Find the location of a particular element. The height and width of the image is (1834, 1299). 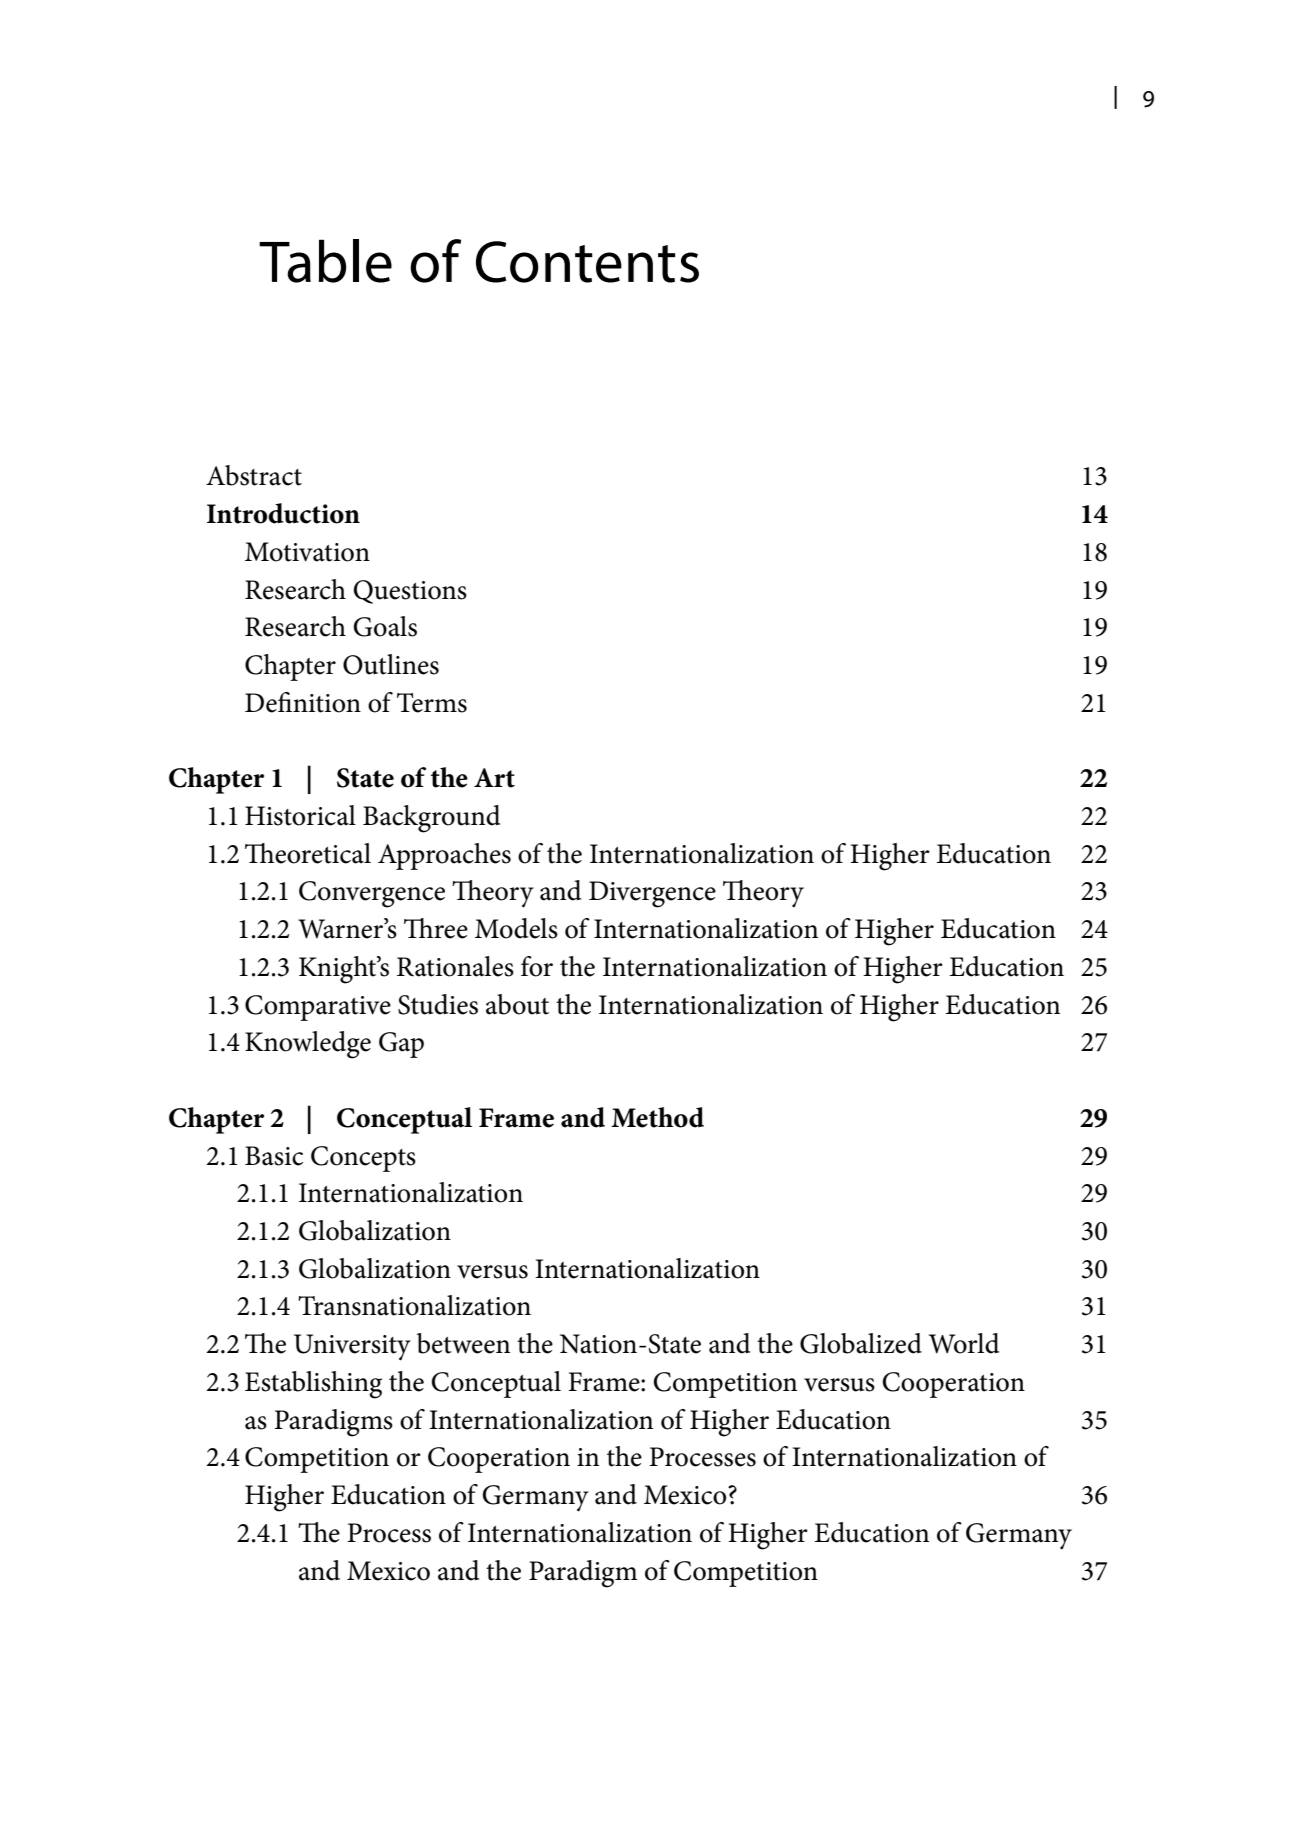

University is located at coordinates (352, 1347).
